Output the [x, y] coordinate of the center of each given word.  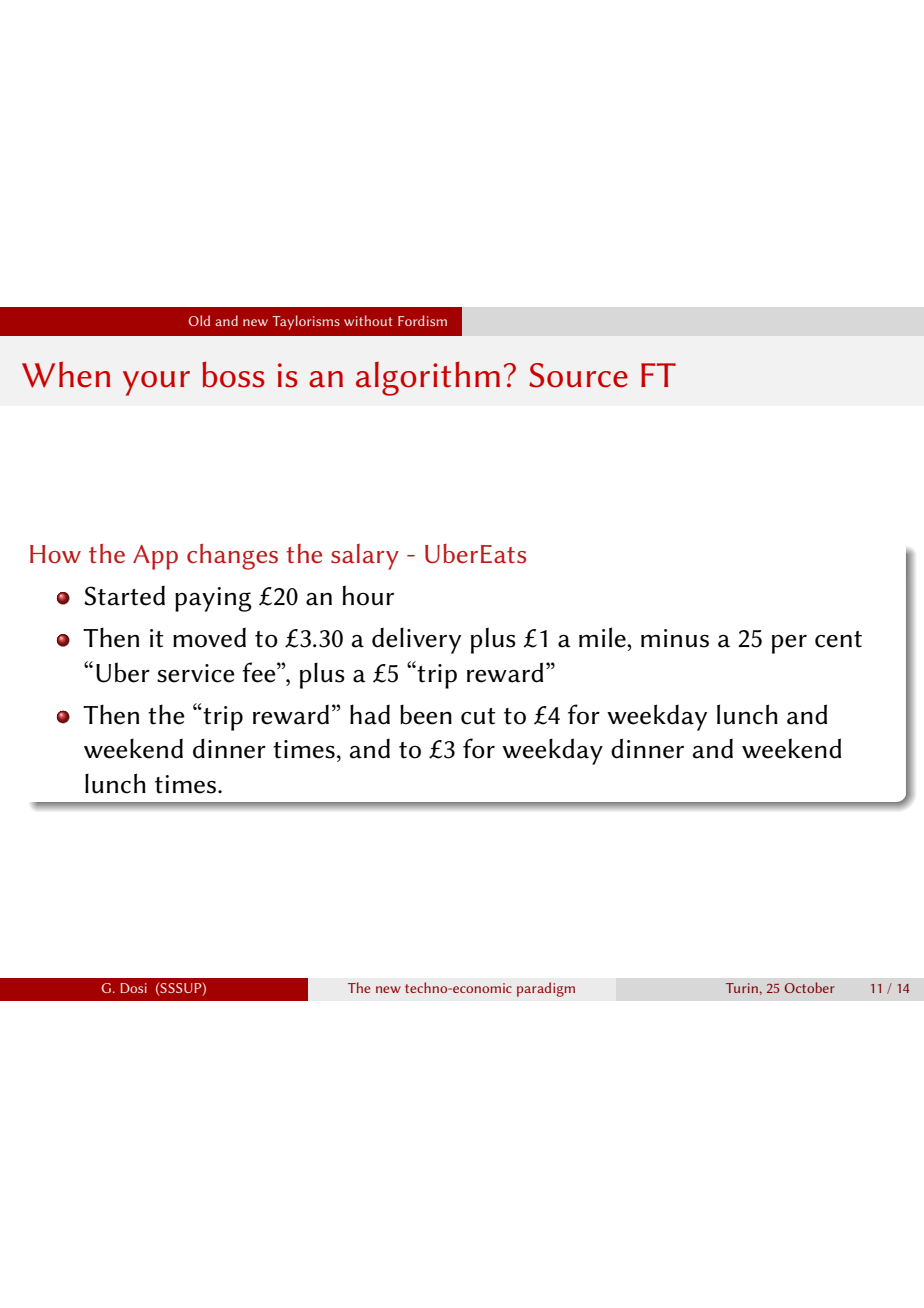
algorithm [428, 378]
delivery [416, 640]
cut [478, 716]
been [426, 714]
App [155, 557]
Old [199, 320]
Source [578, 375]
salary [365, 557]
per [789, 644]
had [370, 714]
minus [675, 638]
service [196, 673]
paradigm [546, 989]
